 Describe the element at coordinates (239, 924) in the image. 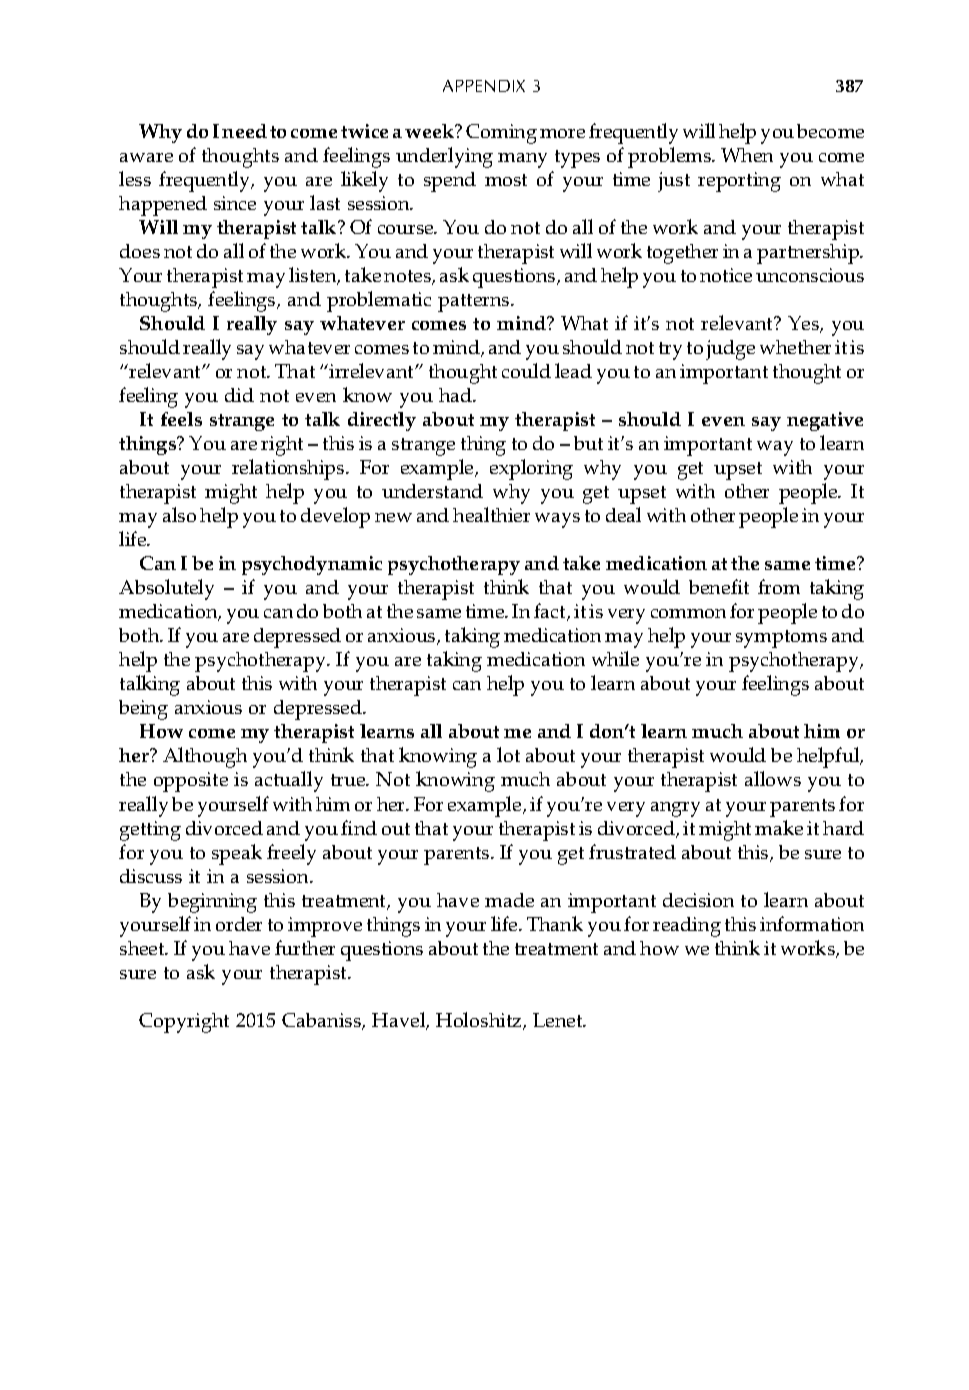

I see `order` at that location.
